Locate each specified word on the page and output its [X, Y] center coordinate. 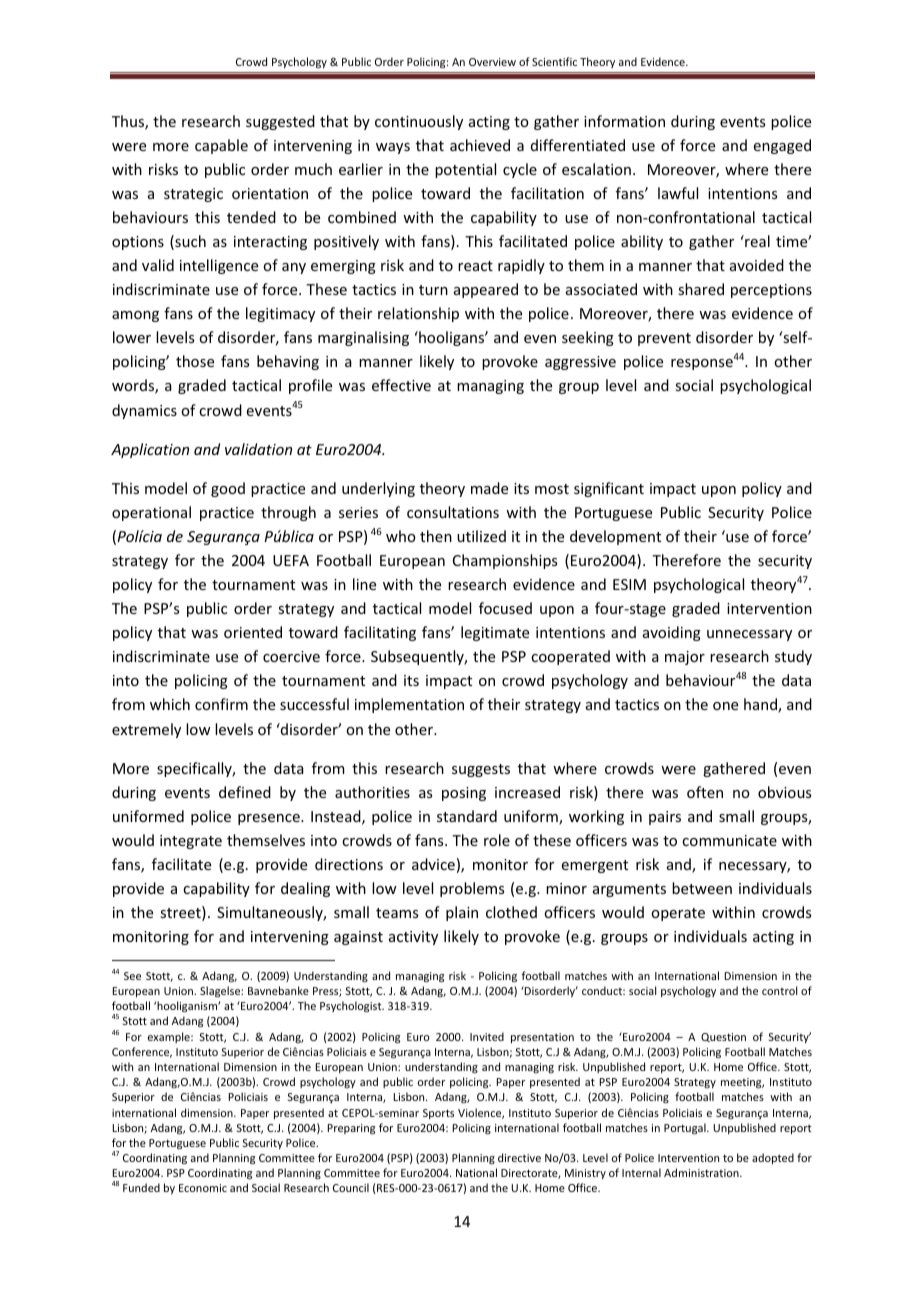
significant [609, 489]
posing [464, 794]
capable [221, 146]
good [228, 489]
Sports [438, 1114]
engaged [782, 146]
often [705, 792]
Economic [203, 1188]
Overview [492, 62]
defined [245, 792]
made [489, 488]
